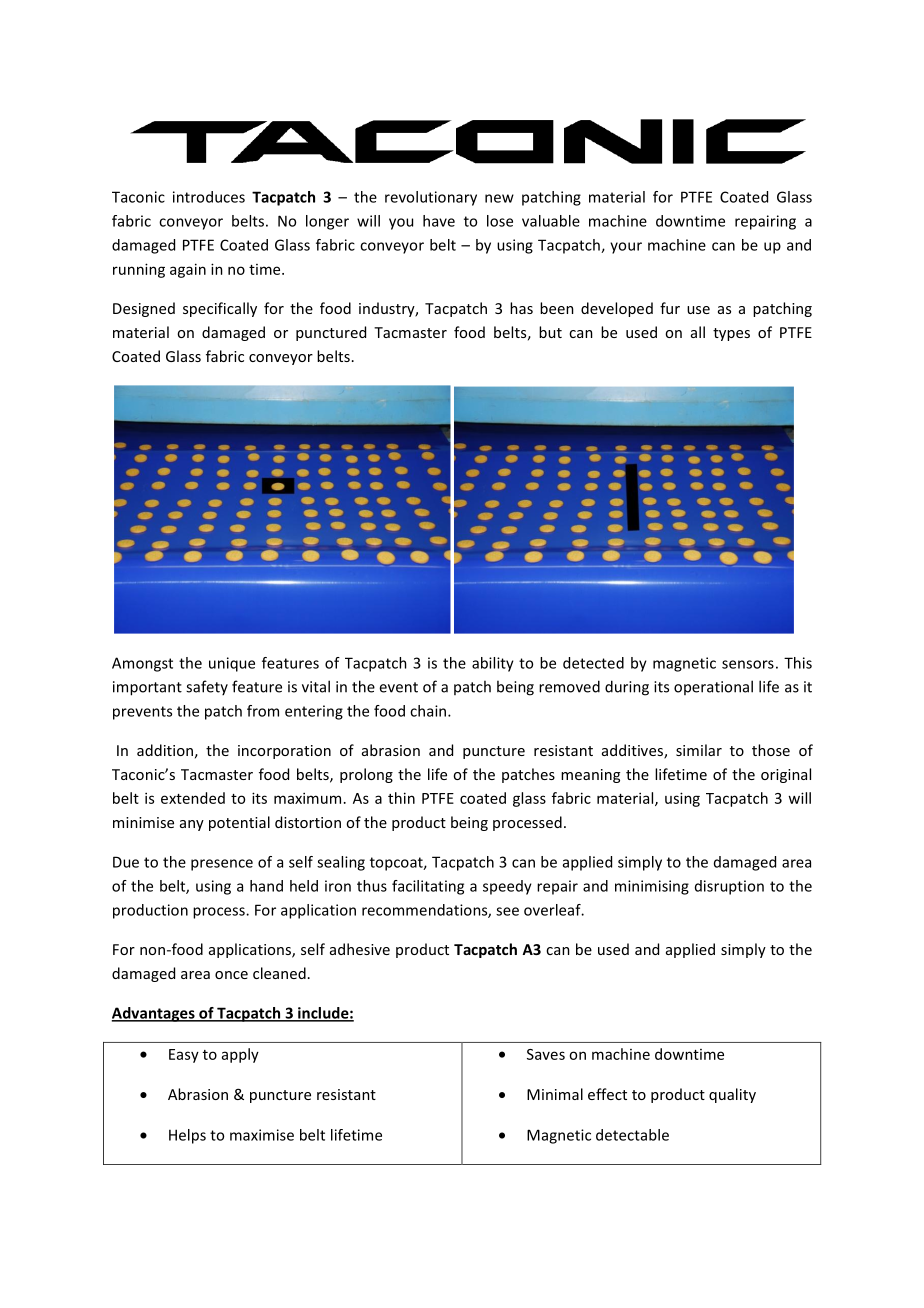 The width and height of the document is (924, 1308). I want to click on ability, so click(493, 664).
